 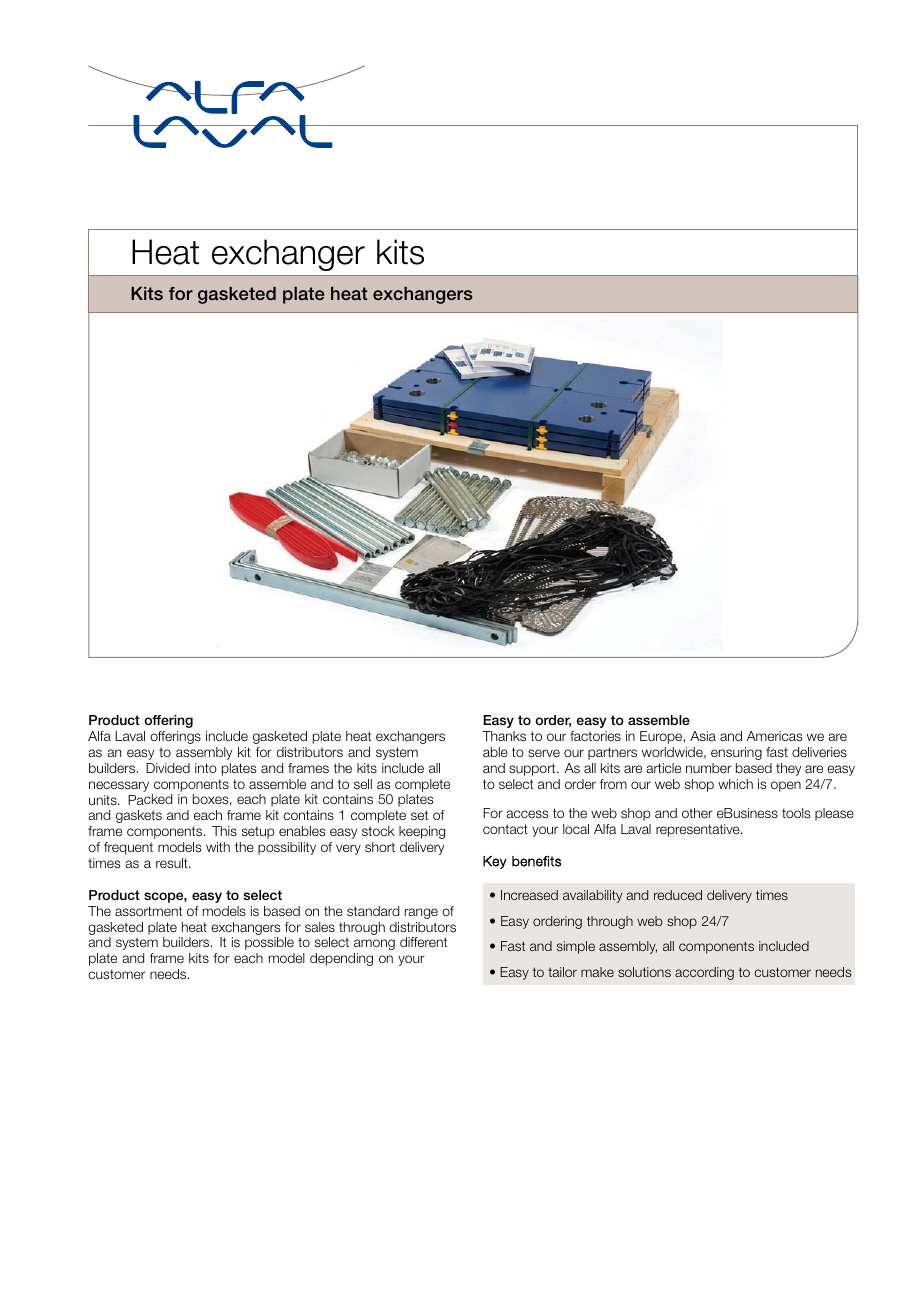 I want to click on reduced, so click(x=678, y=895).
